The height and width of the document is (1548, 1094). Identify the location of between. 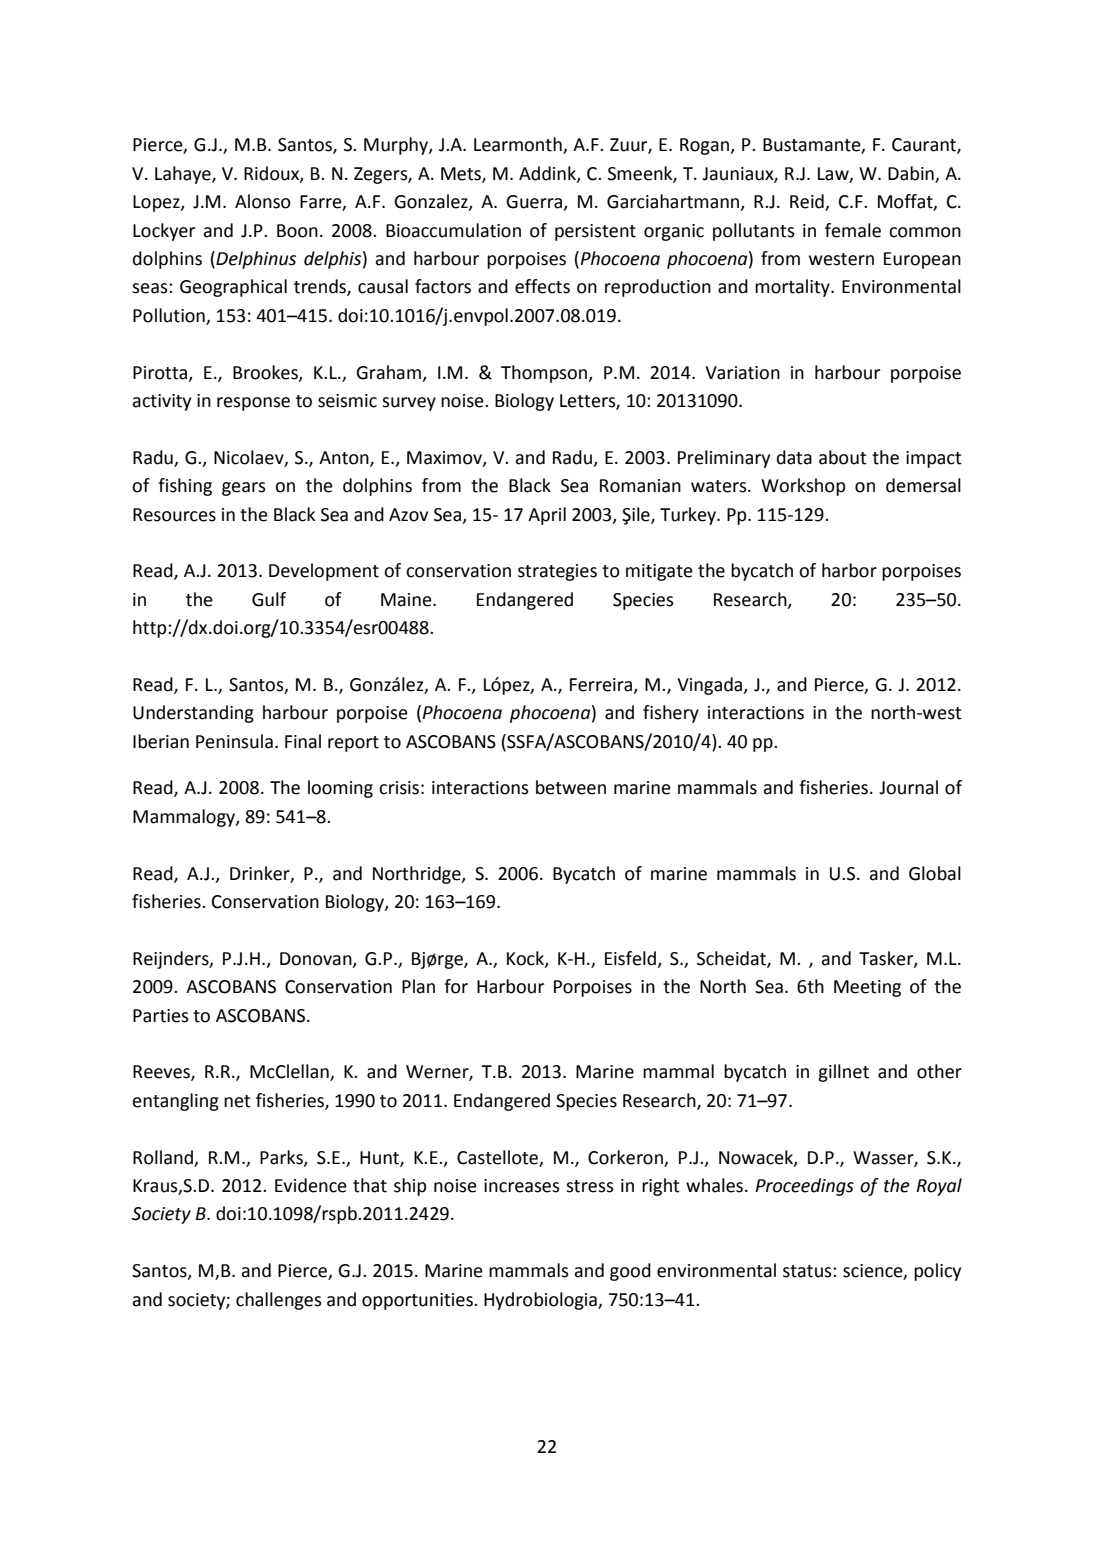
(571, 787).
